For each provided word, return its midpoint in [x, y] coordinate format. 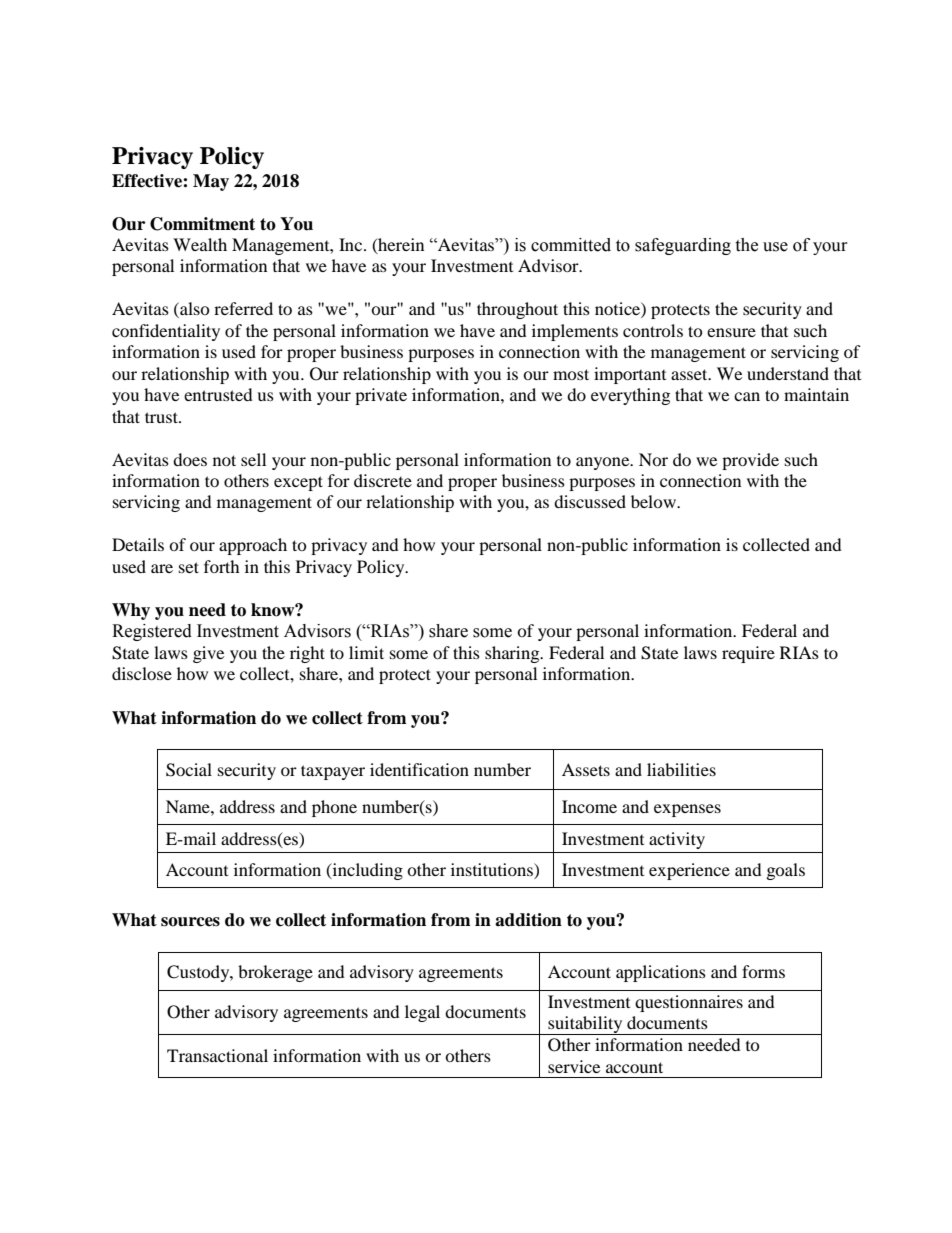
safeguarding [683, 246]
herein [400, 245]
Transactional [217, 1055]
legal [422, 1013]
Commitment [202, 224]
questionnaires [689, 1003]
